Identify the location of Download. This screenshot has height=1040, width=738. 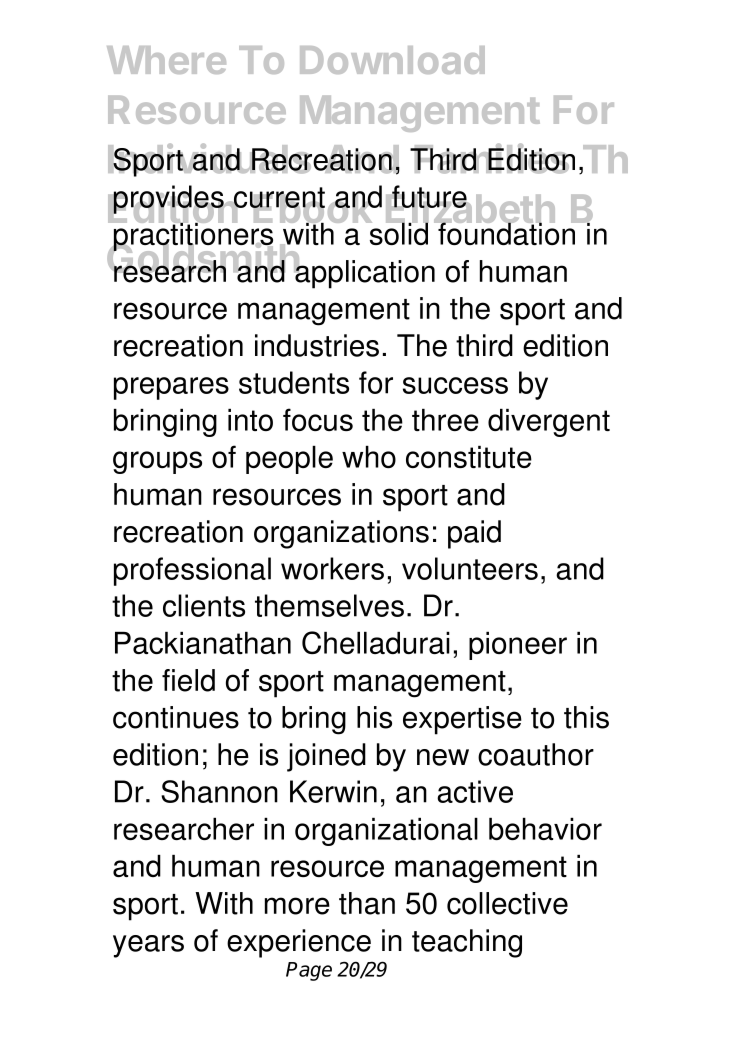
(392, 60).
